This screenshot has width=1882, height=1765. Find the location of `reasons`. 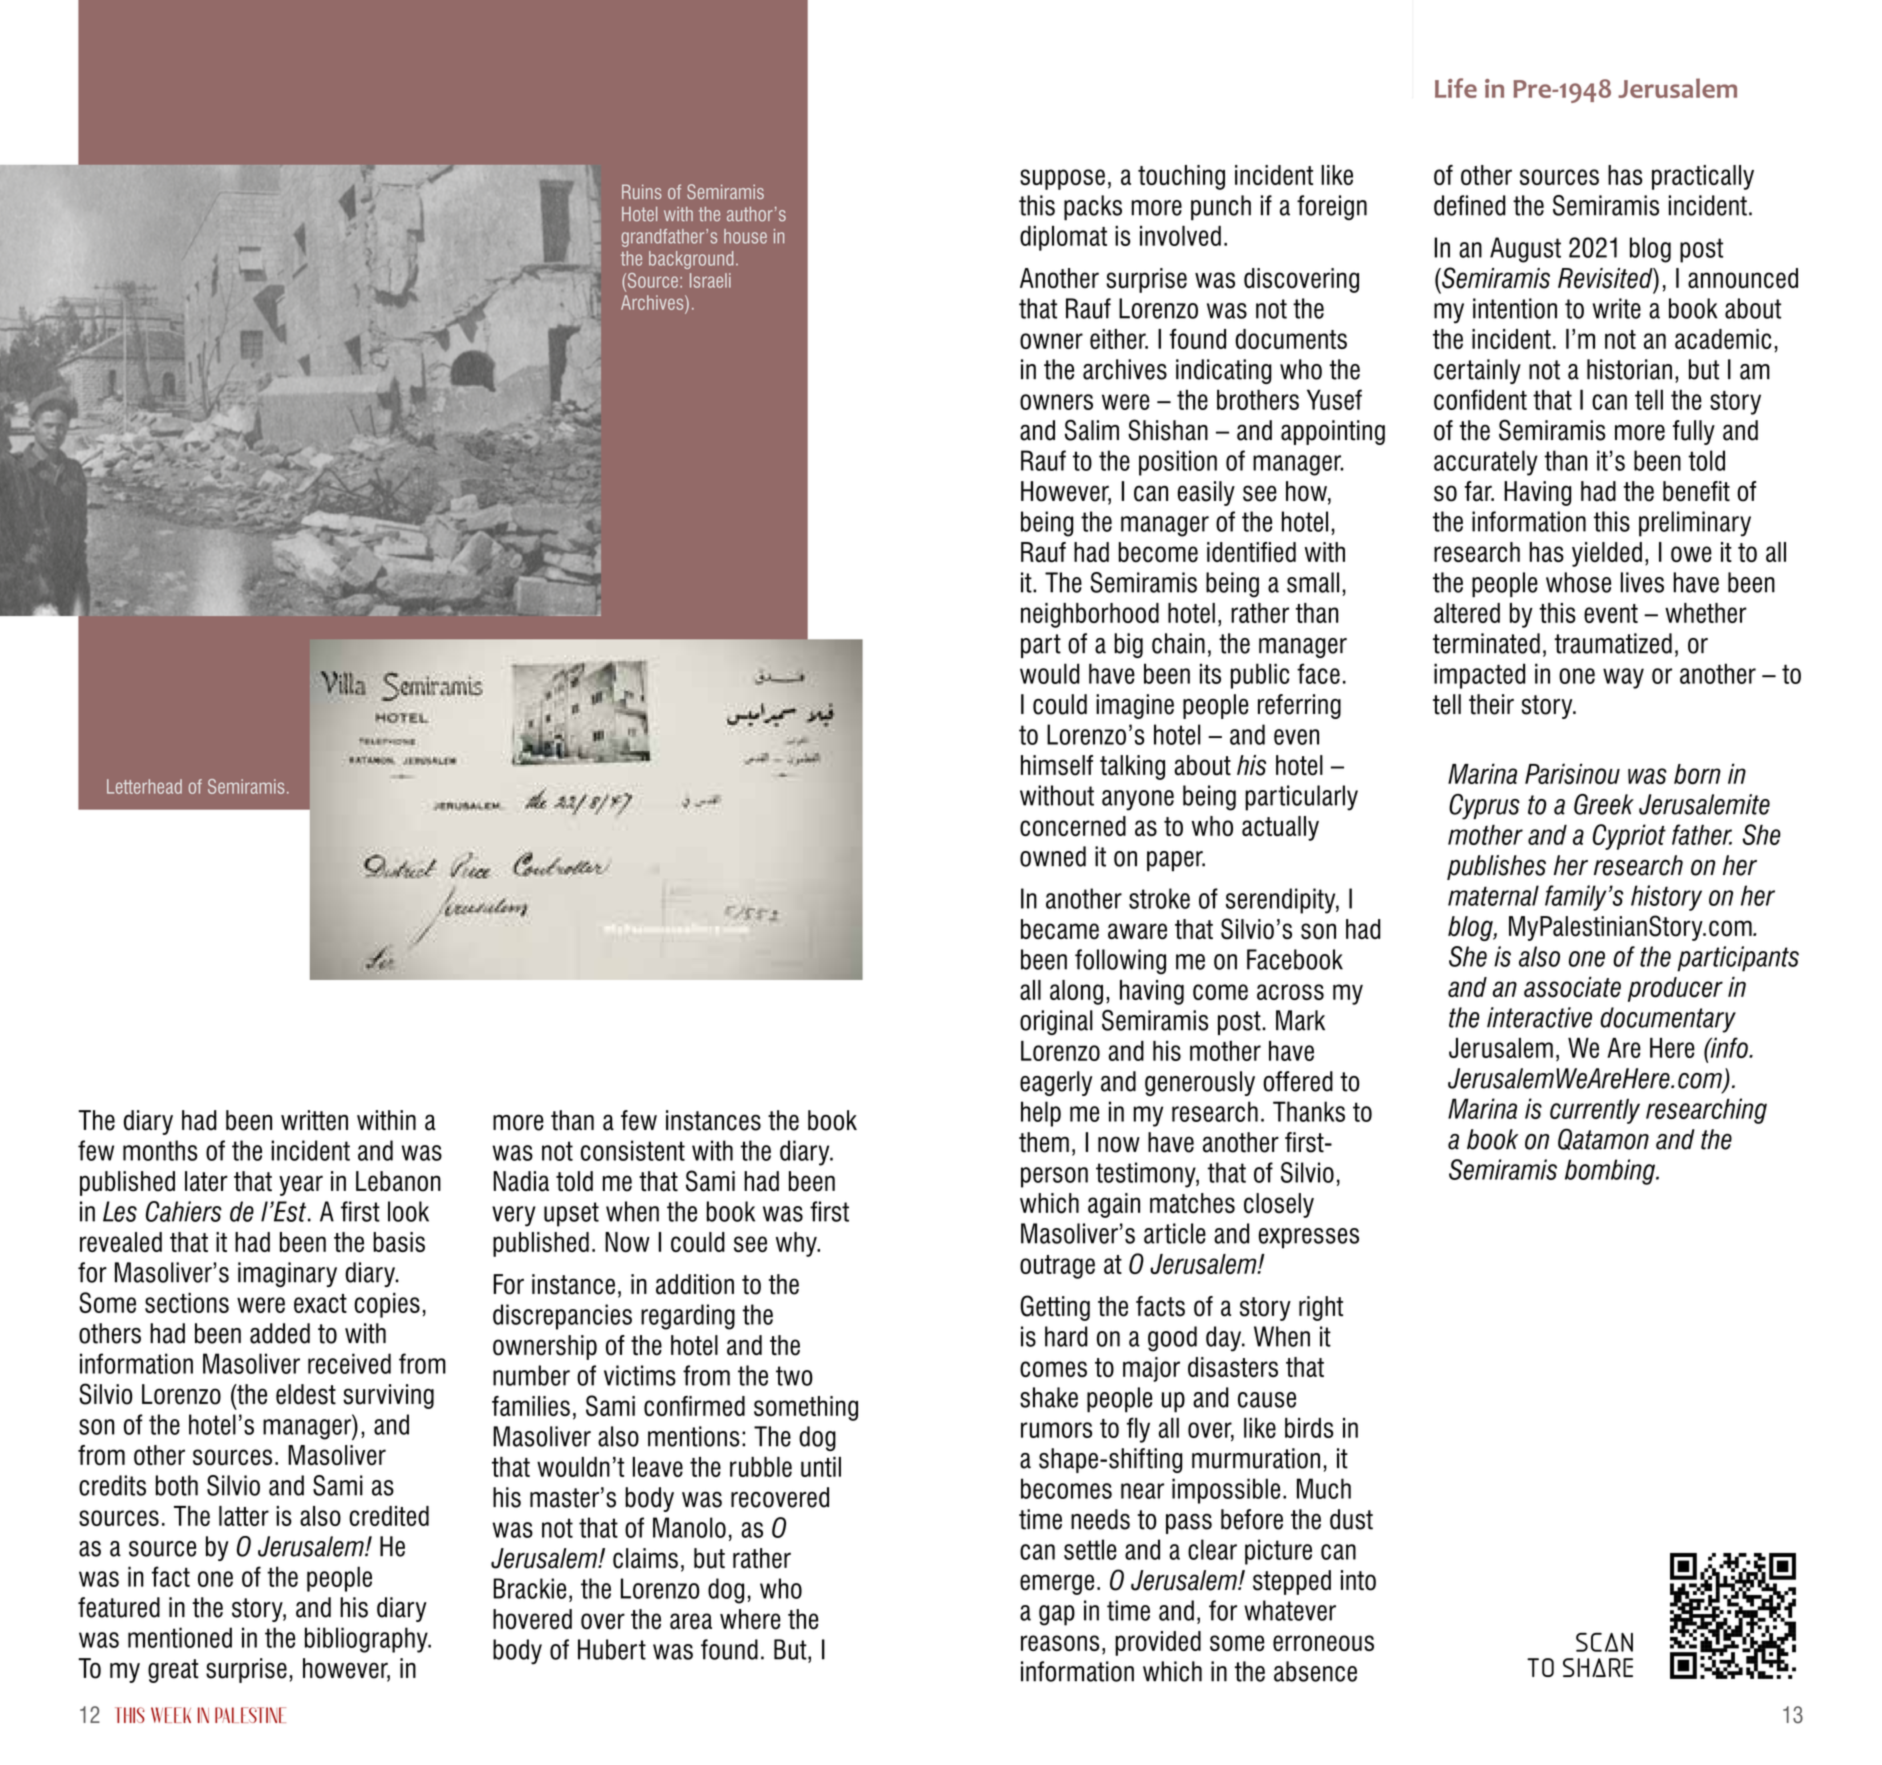

reasons is located at coordinates (1060, 1643).
